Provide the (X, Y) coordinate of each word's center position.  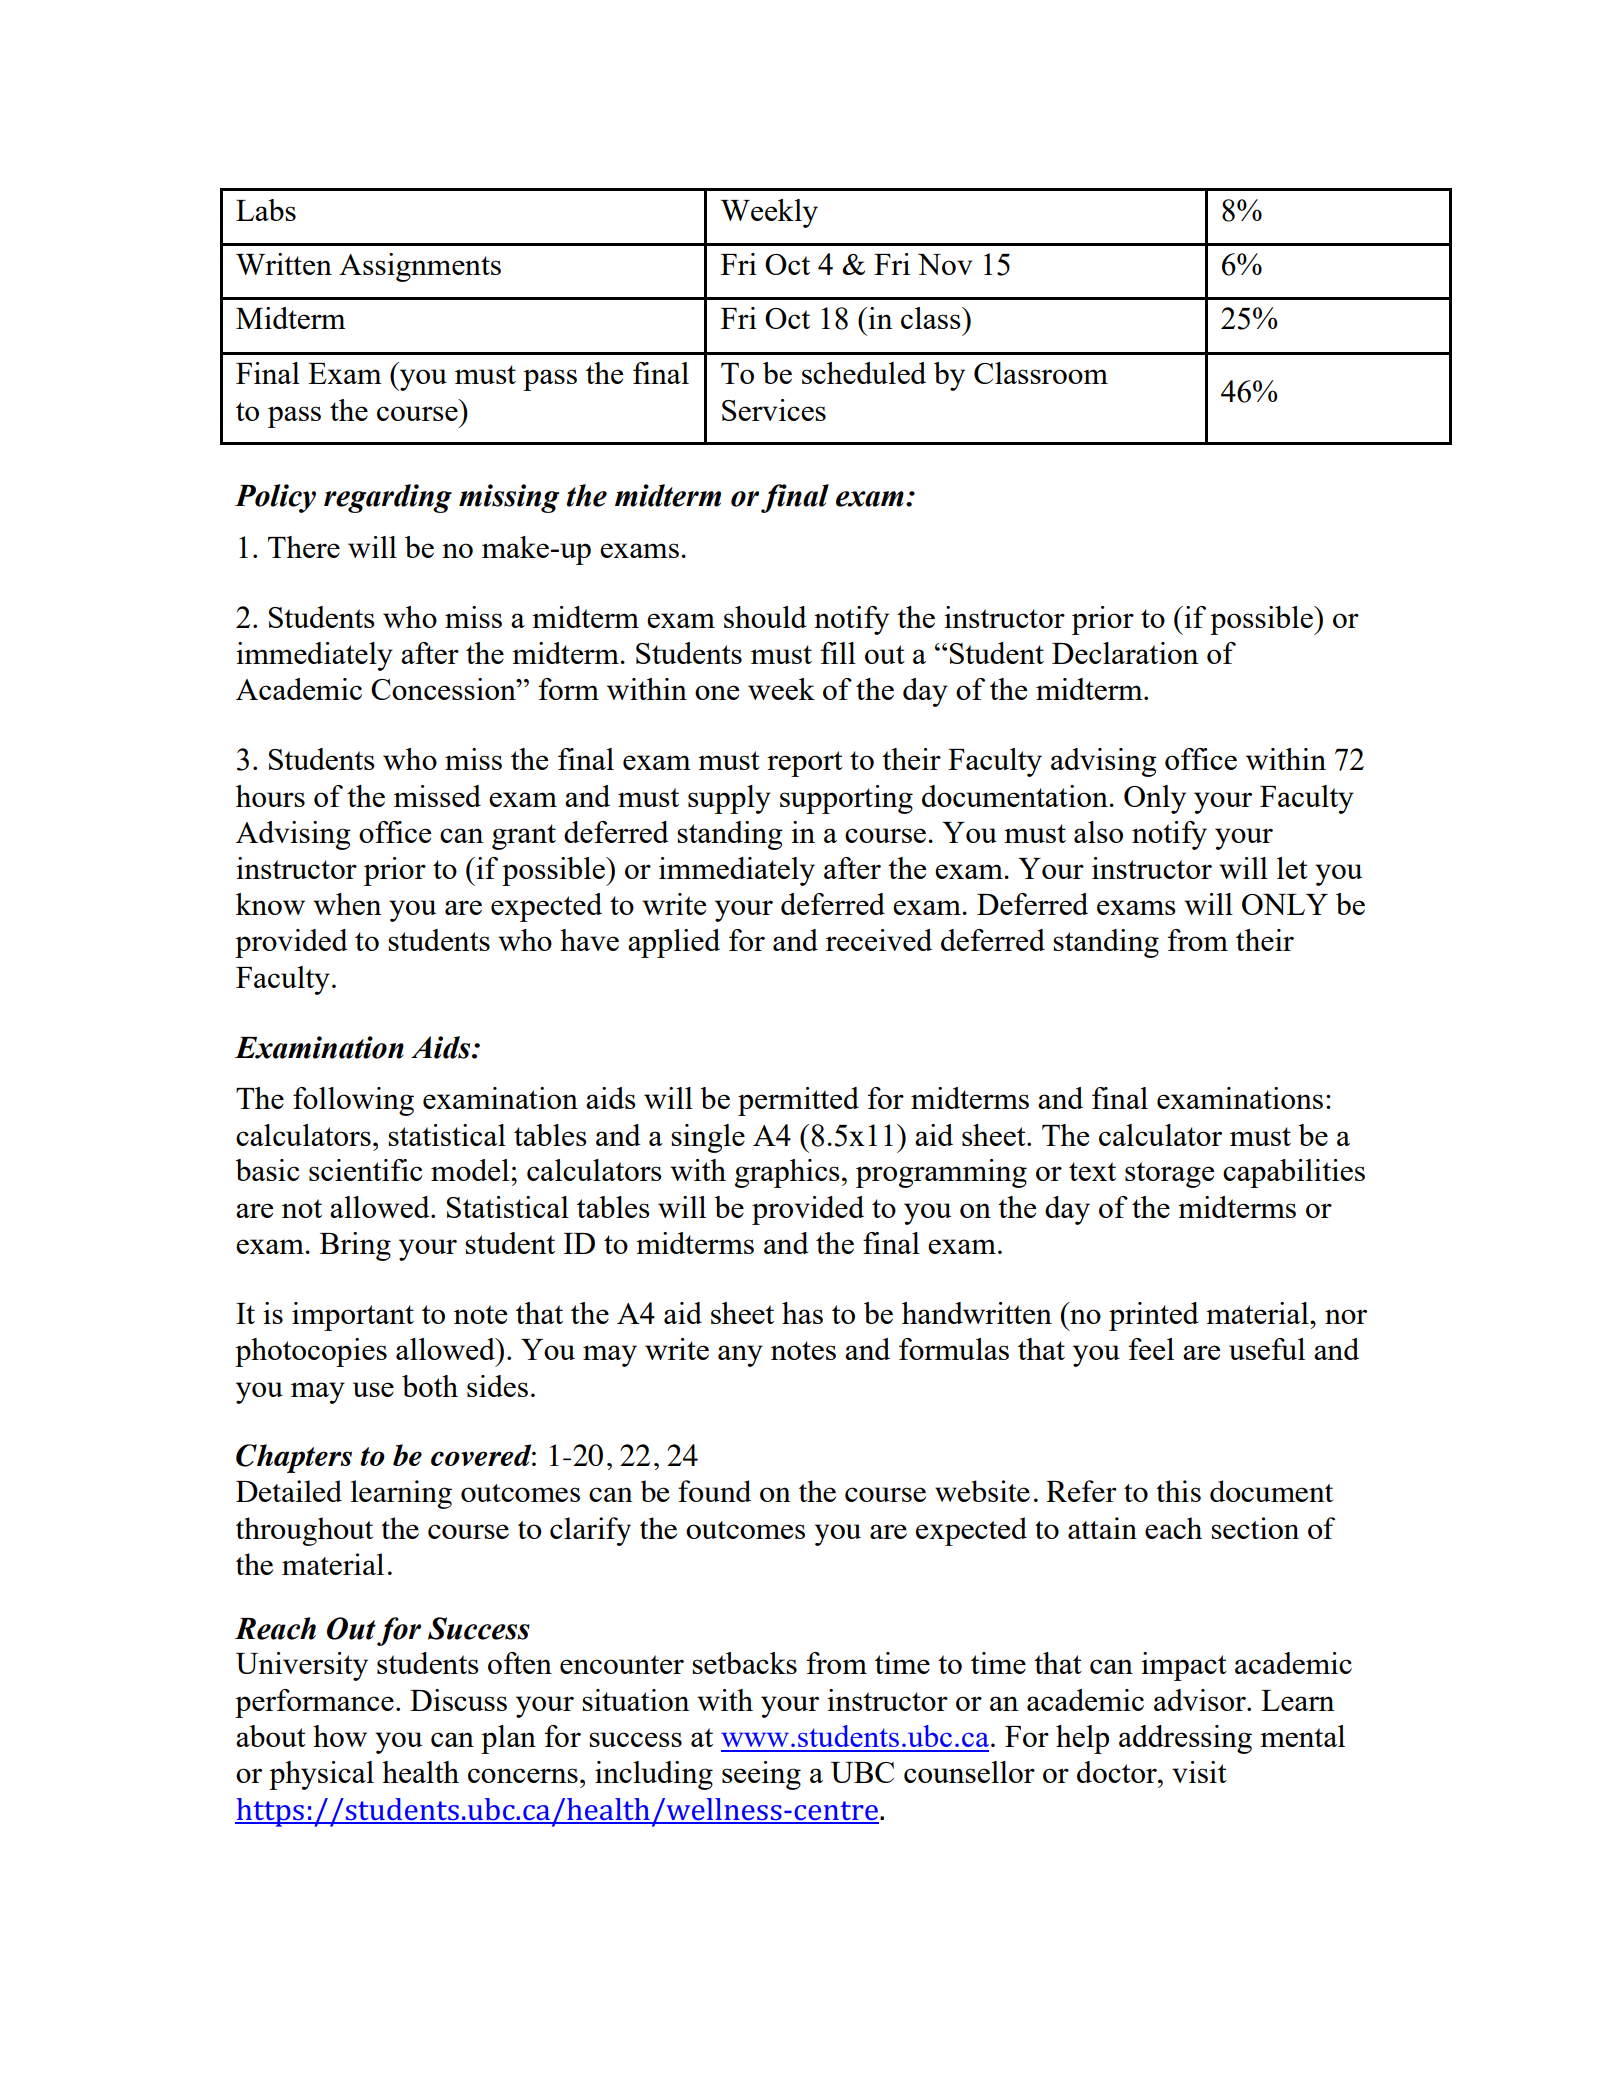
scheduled (864, 373)
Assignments (420, 267)
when (347, 904)
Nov (945, 264)
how (340, 1736)
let (1292, 868)
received (879, 940)
